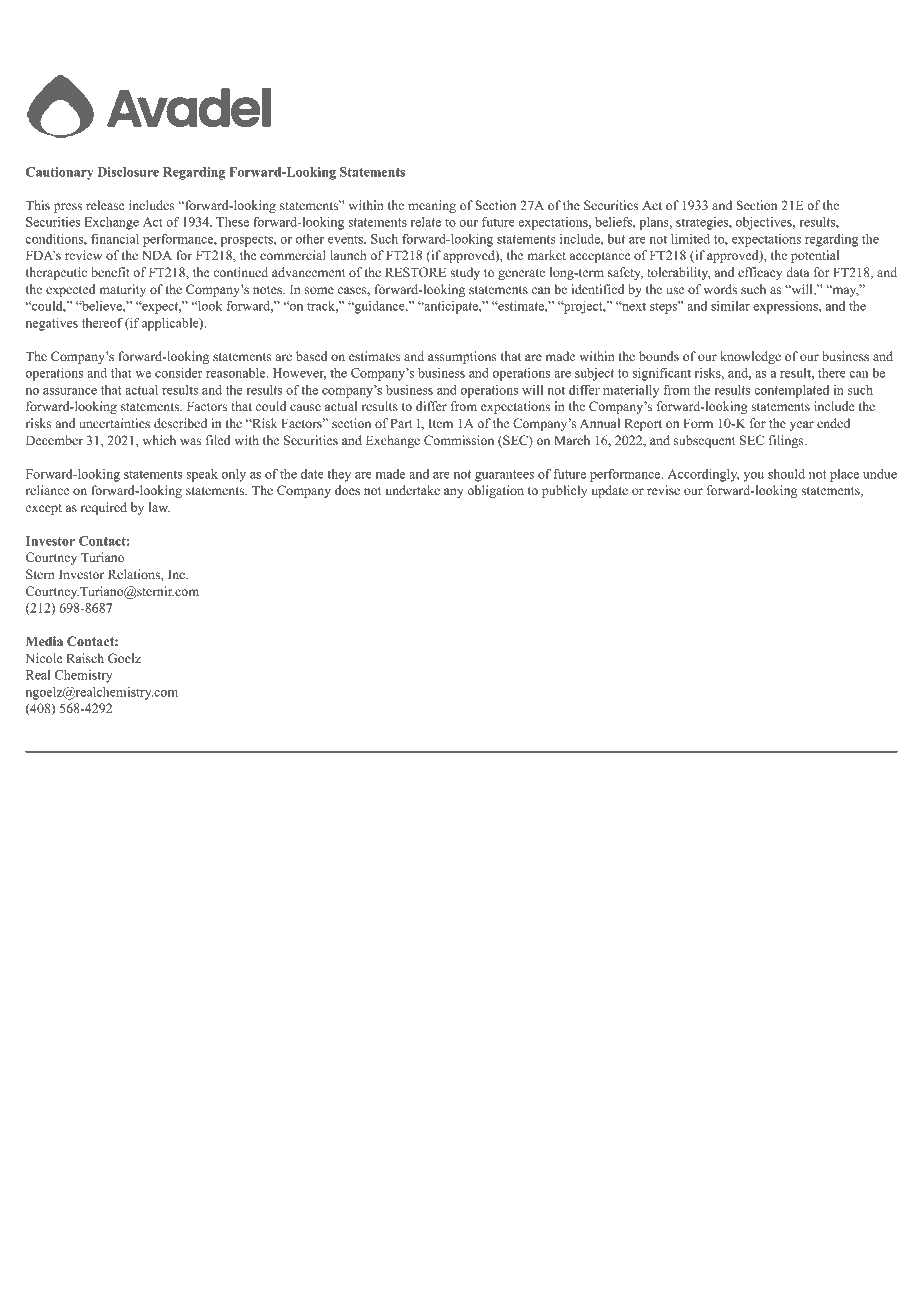 This page has width=924, height=1308. I want to click on Item, so click(440, 423).
